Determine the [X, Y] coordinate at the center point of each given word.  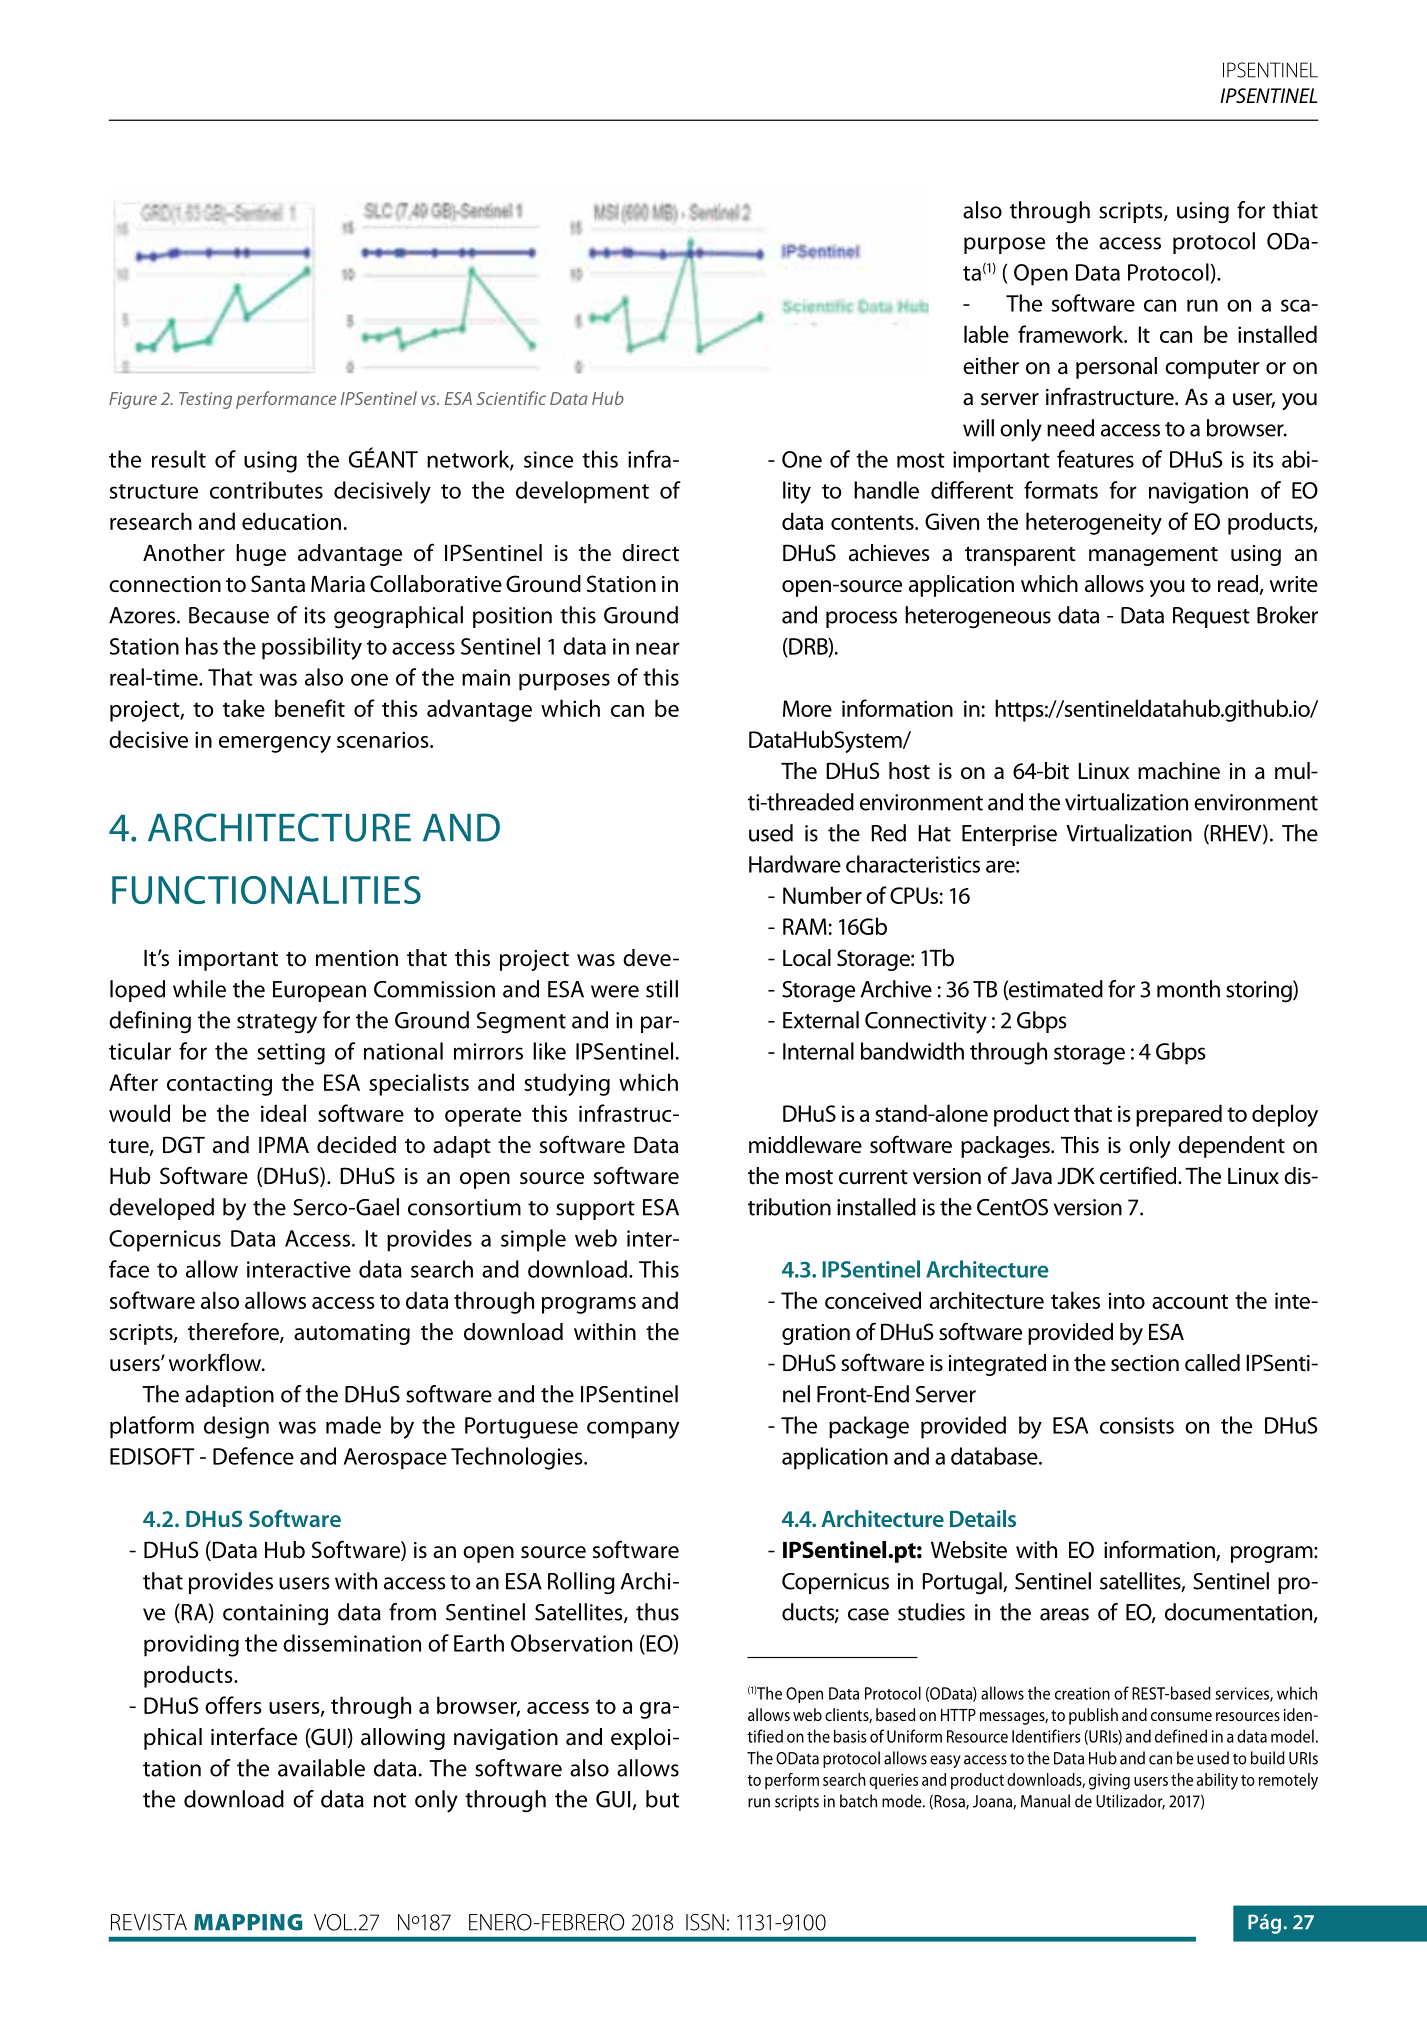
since [548, 459]
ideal [283, 1113]
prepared [1179, 1115]
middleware [805, 1145]
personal [1116, 368]
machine [1179, 771]
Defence [253, 1456]
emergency [275, 744]
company [633, 1430]
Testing [205, 400]
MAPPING [248, 1922]
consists [1137, 1425]
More [807, 708]
